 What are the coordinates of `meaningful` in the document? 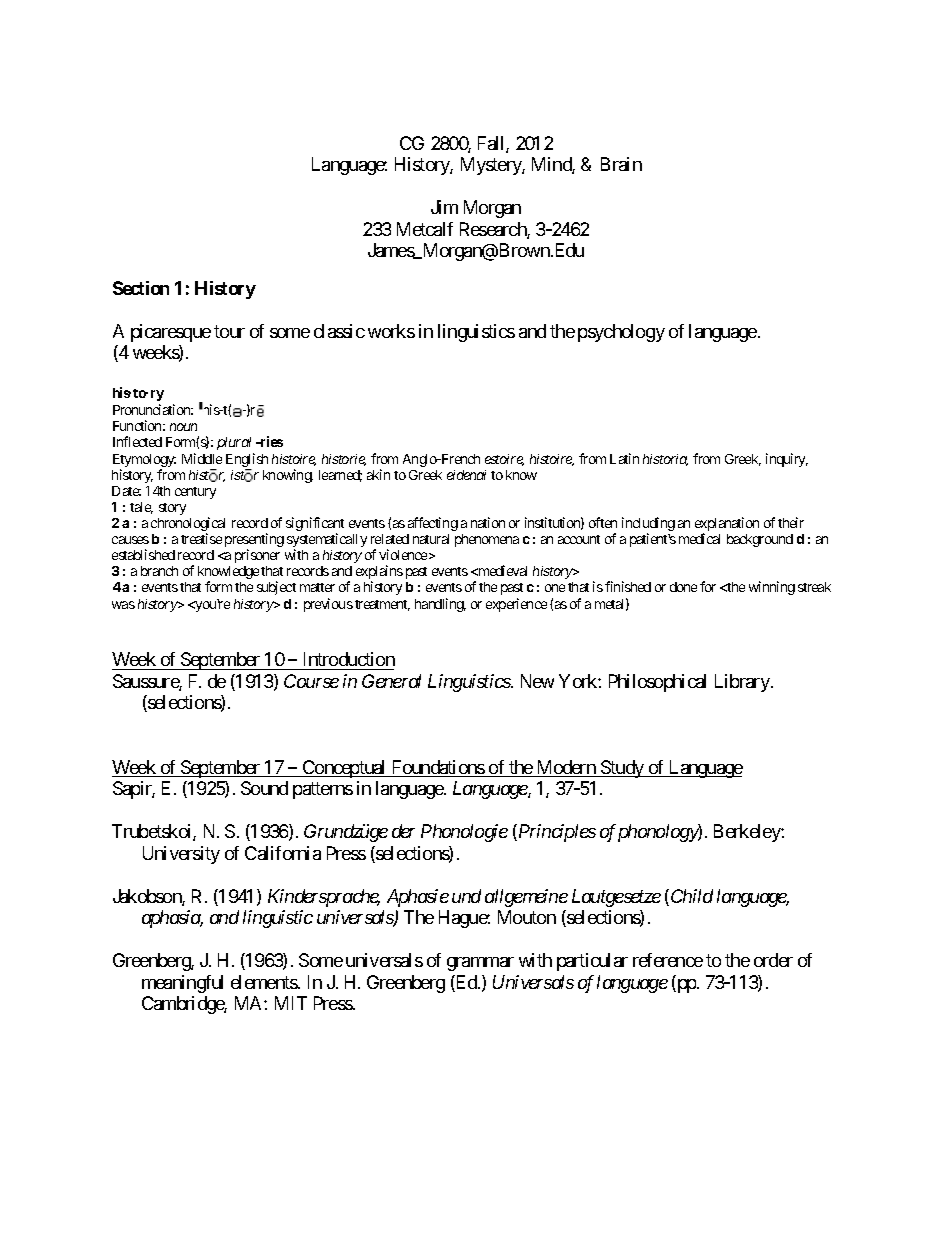 It's located at (182, 984).
